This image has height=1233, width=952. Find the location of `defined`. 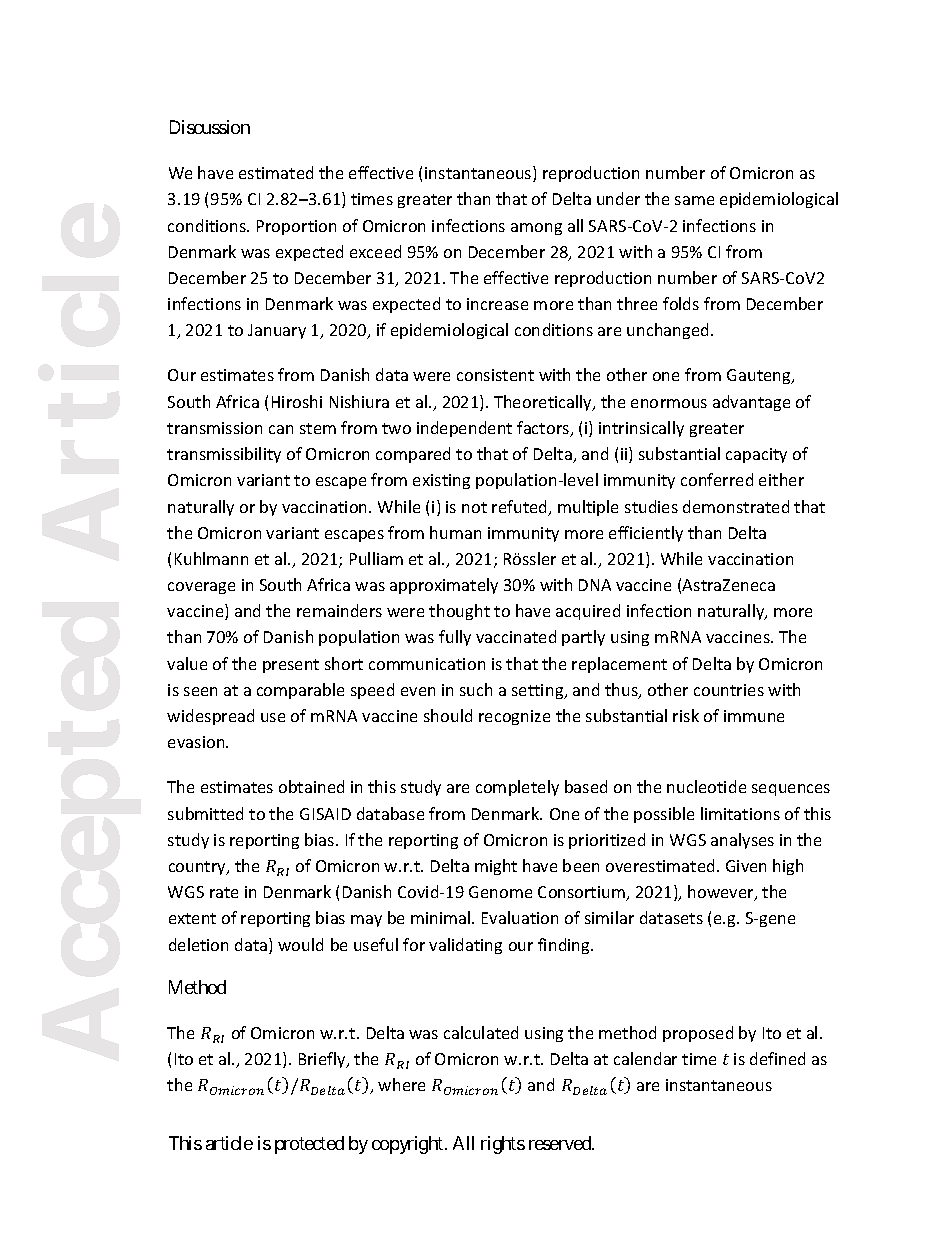

defined is located at coordinates (777, 1058).
